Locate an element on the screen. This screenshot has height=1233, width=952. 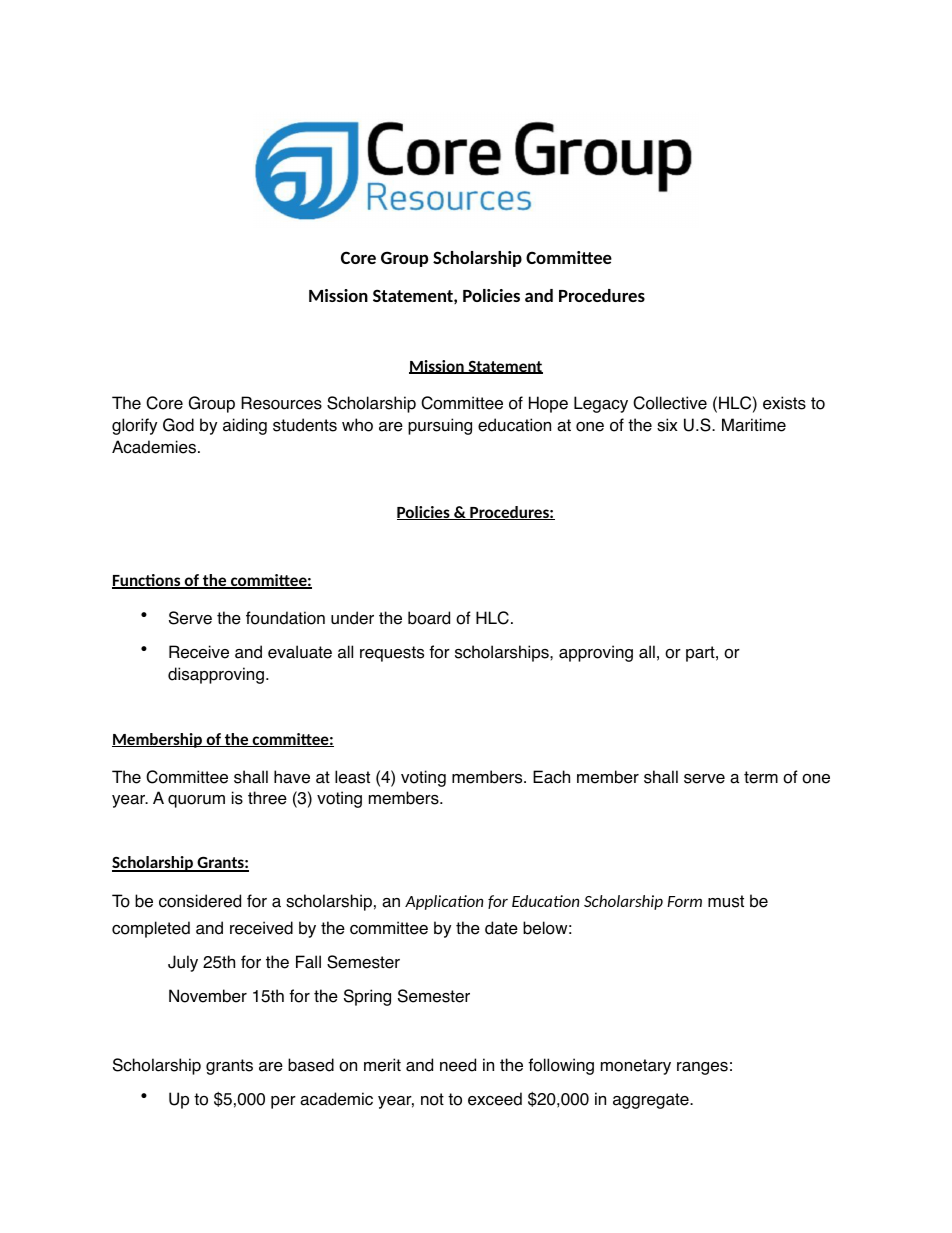
foundation is located at coordinates (285, 618).
